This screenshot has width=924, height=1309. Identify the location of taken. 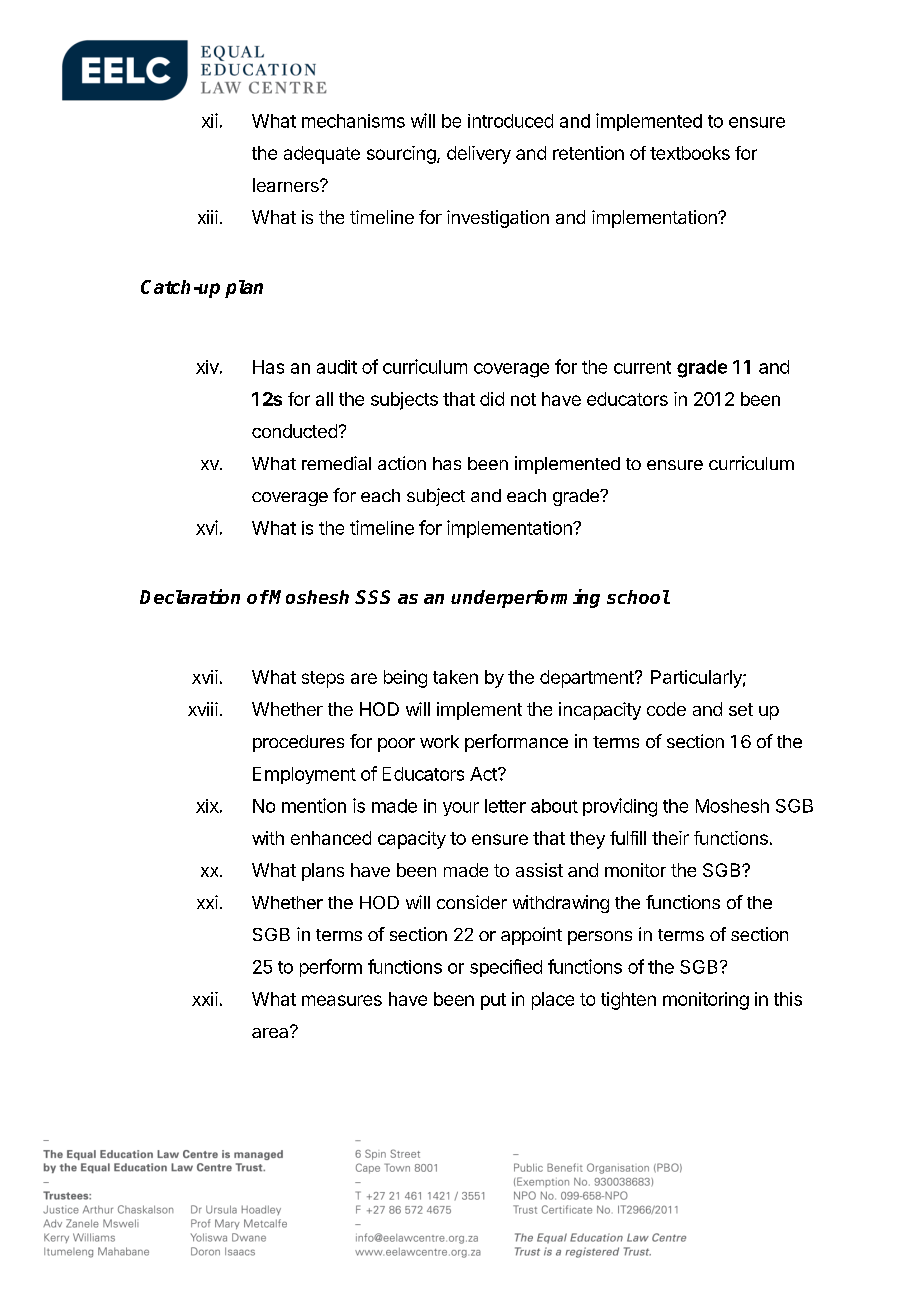
(455, 677).
